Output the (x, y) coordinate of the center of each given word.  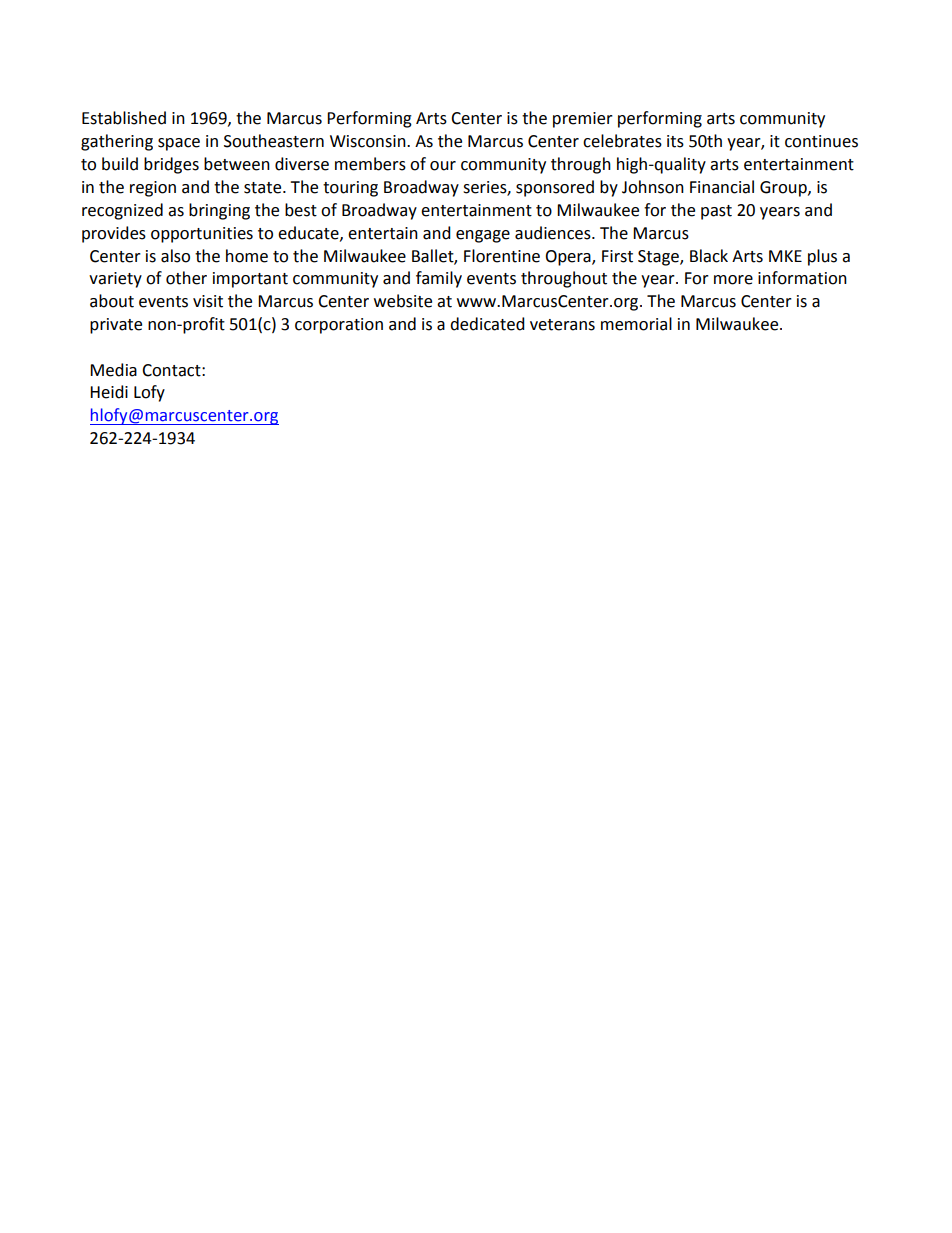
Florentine (502, 256)
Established (124, 118)
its (675, 141)
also (175, 256)
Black (709, 256)
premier (583, 120)
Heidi (109, 392)
